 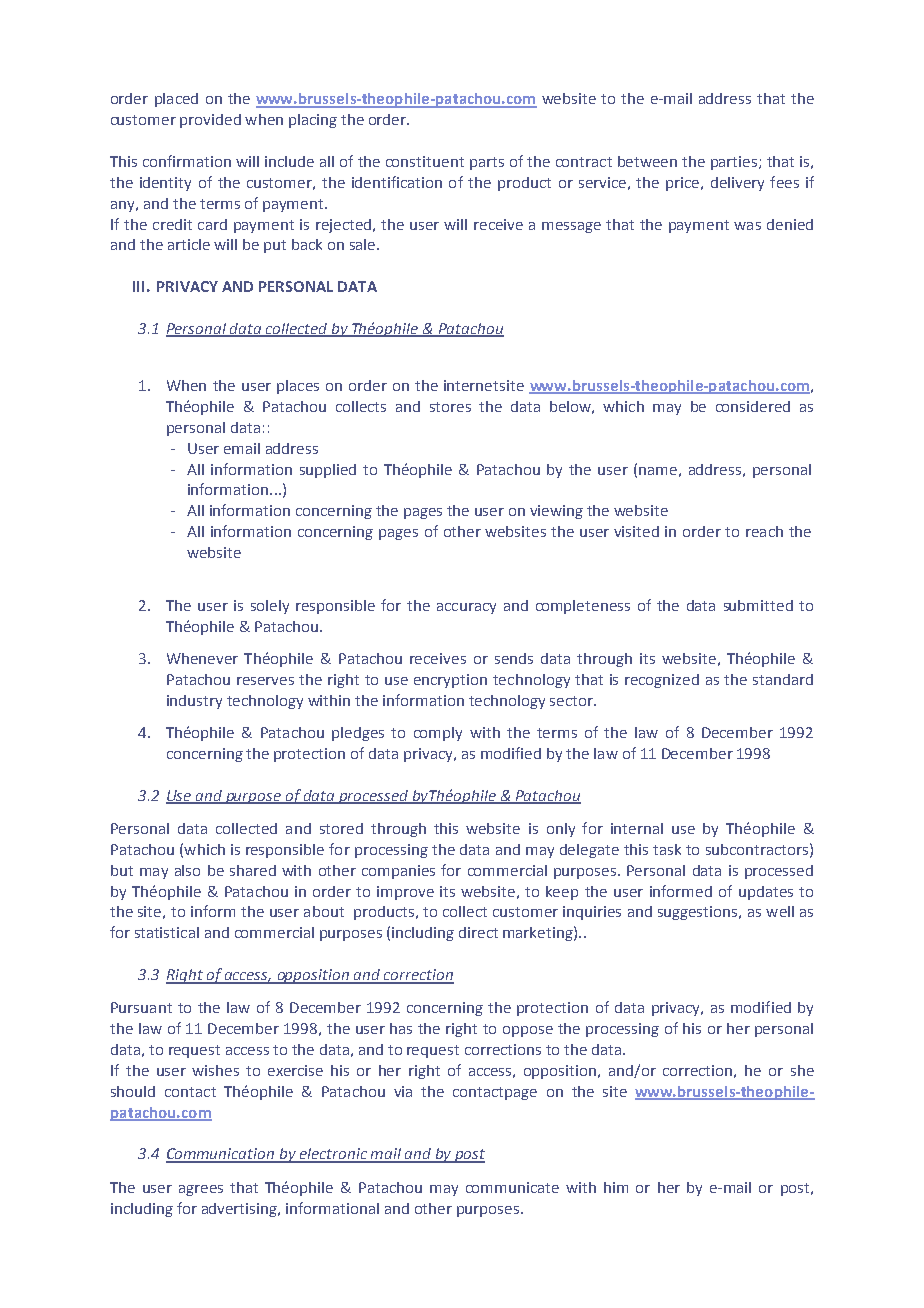 What do you see at coordinates (662, 681) in the document?
I see `recognized` at bounding box center [662, 681].
